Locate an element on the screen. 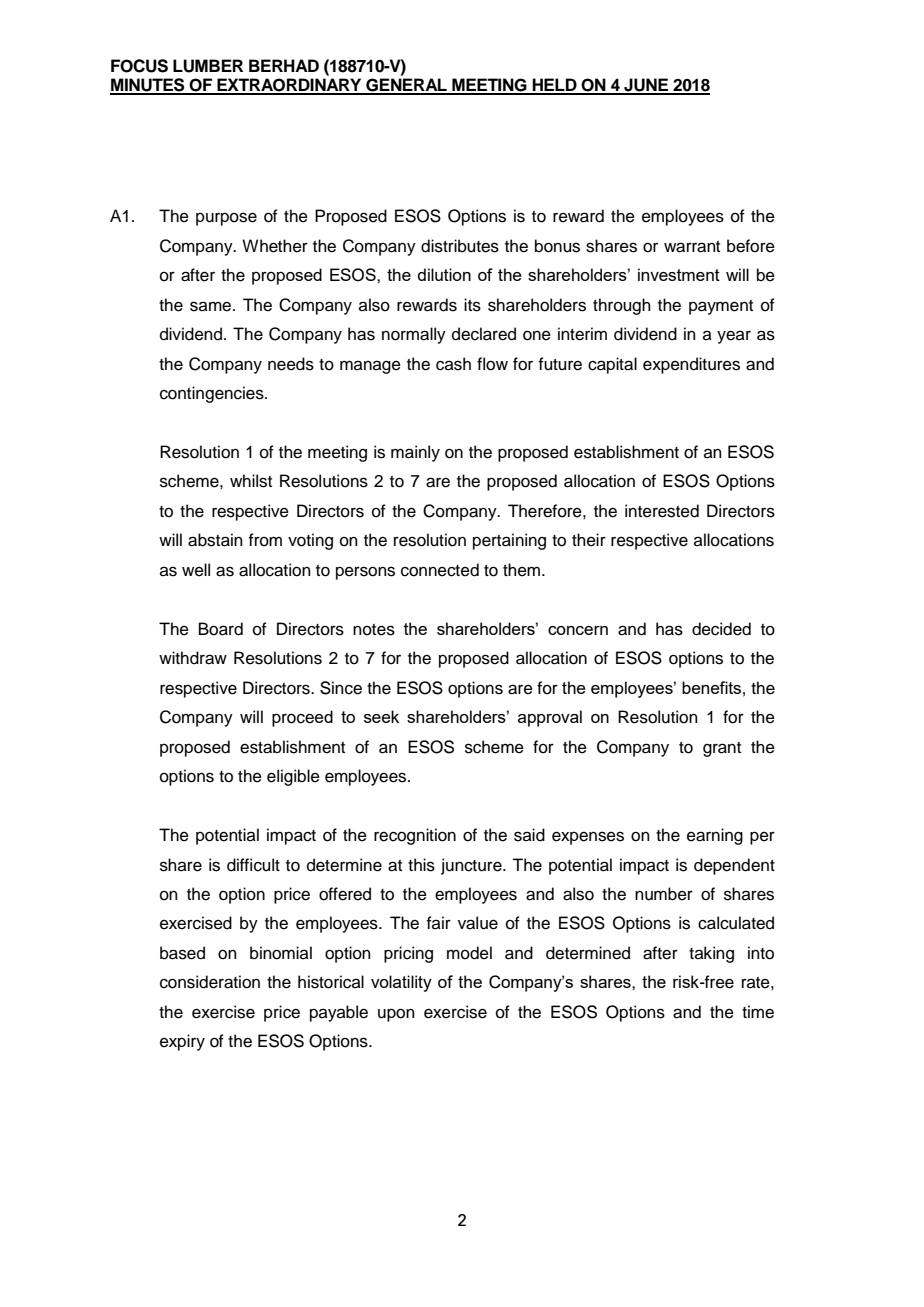  LUMBER is located at coordinates (208, 66).
